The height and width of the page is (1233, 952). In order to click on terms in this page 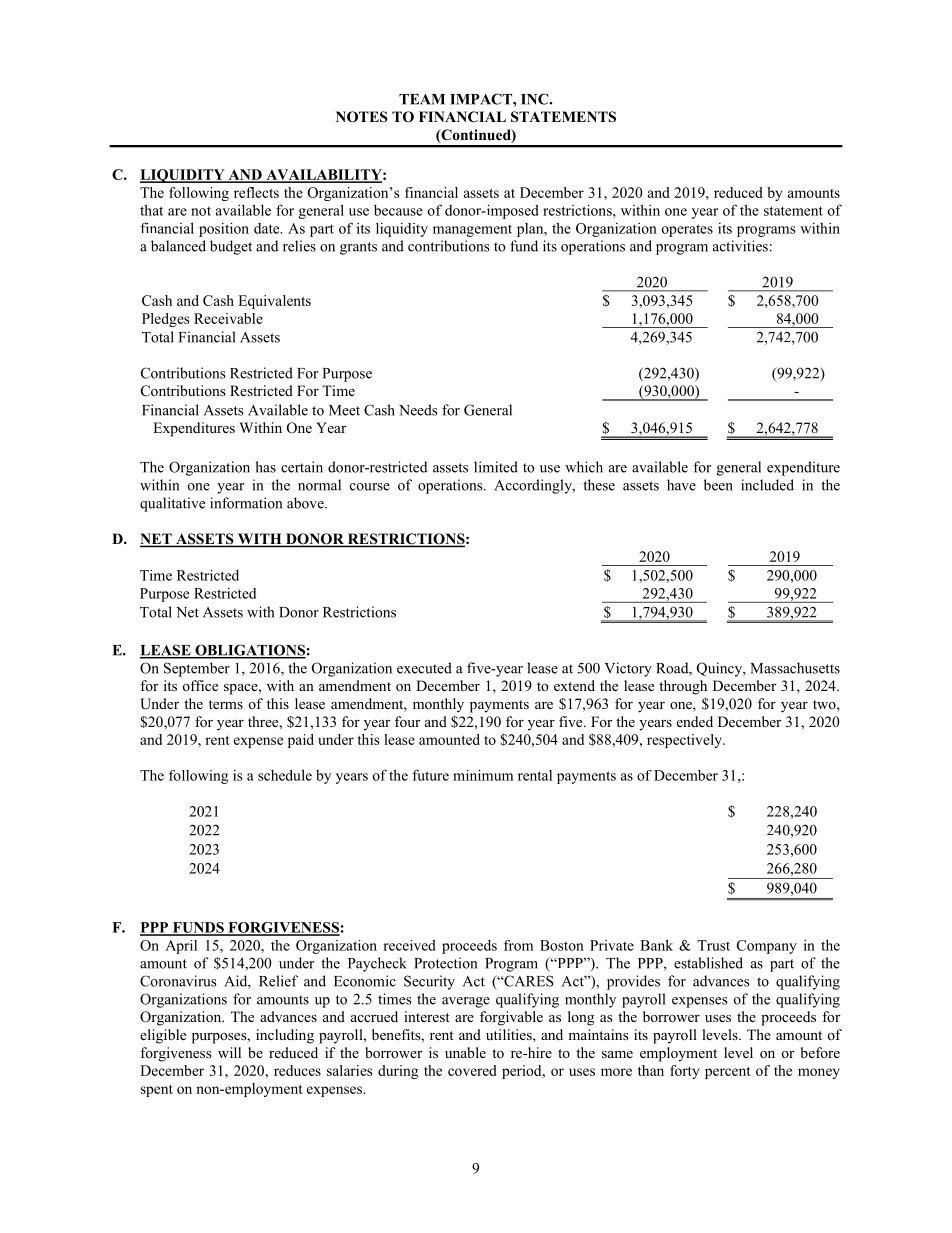, I will do `click(226, 704)`.
